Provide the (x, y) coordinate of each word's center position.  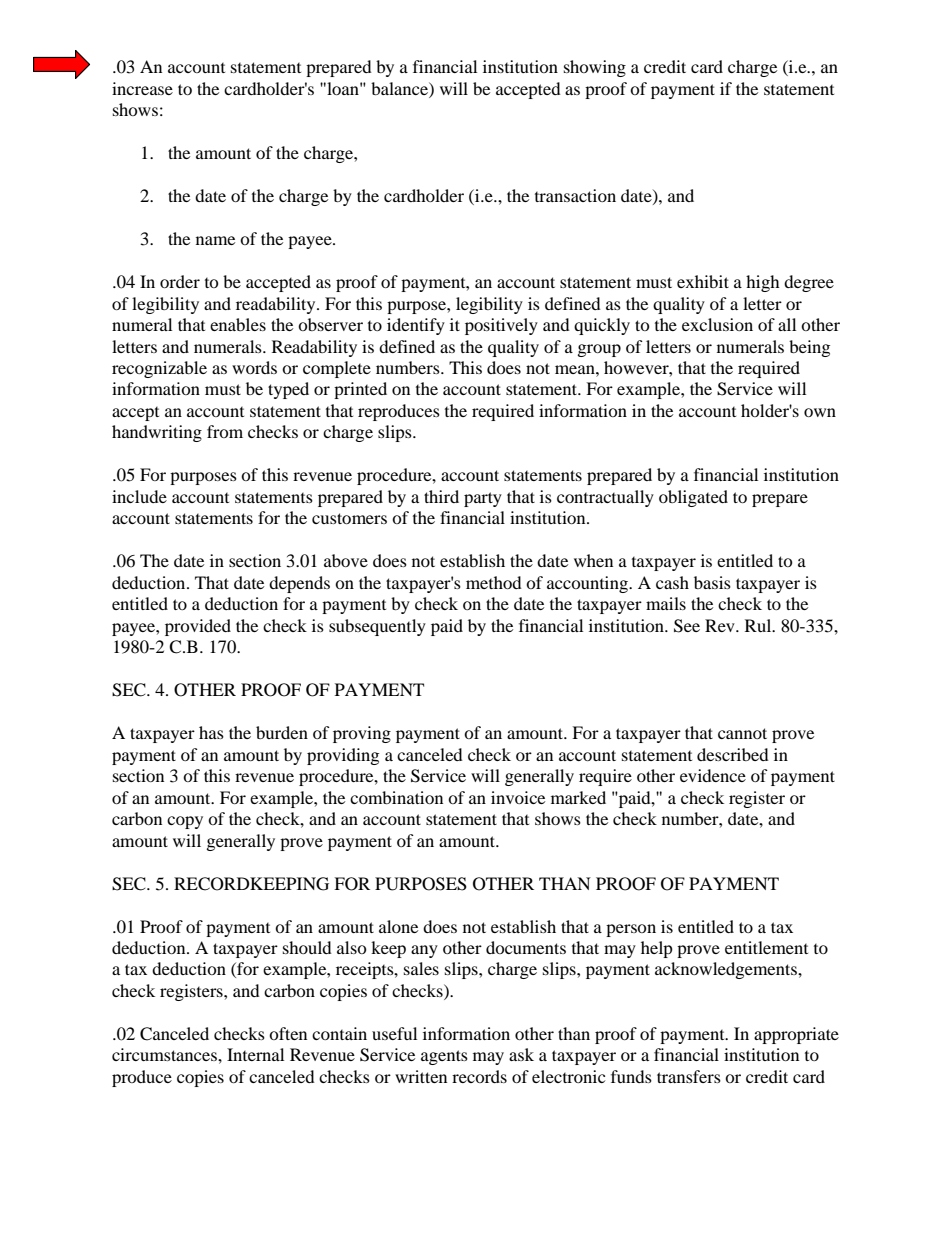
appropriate (796, 1035)
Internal (255, 1054)
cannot (742, 733)
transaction (575, 195)
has (211, 732)
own (820, 412)
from (225, 431)
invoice (518, 797)
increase (142, 88)
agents (444, 1057)
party (483, 499)
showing (595, 68)
